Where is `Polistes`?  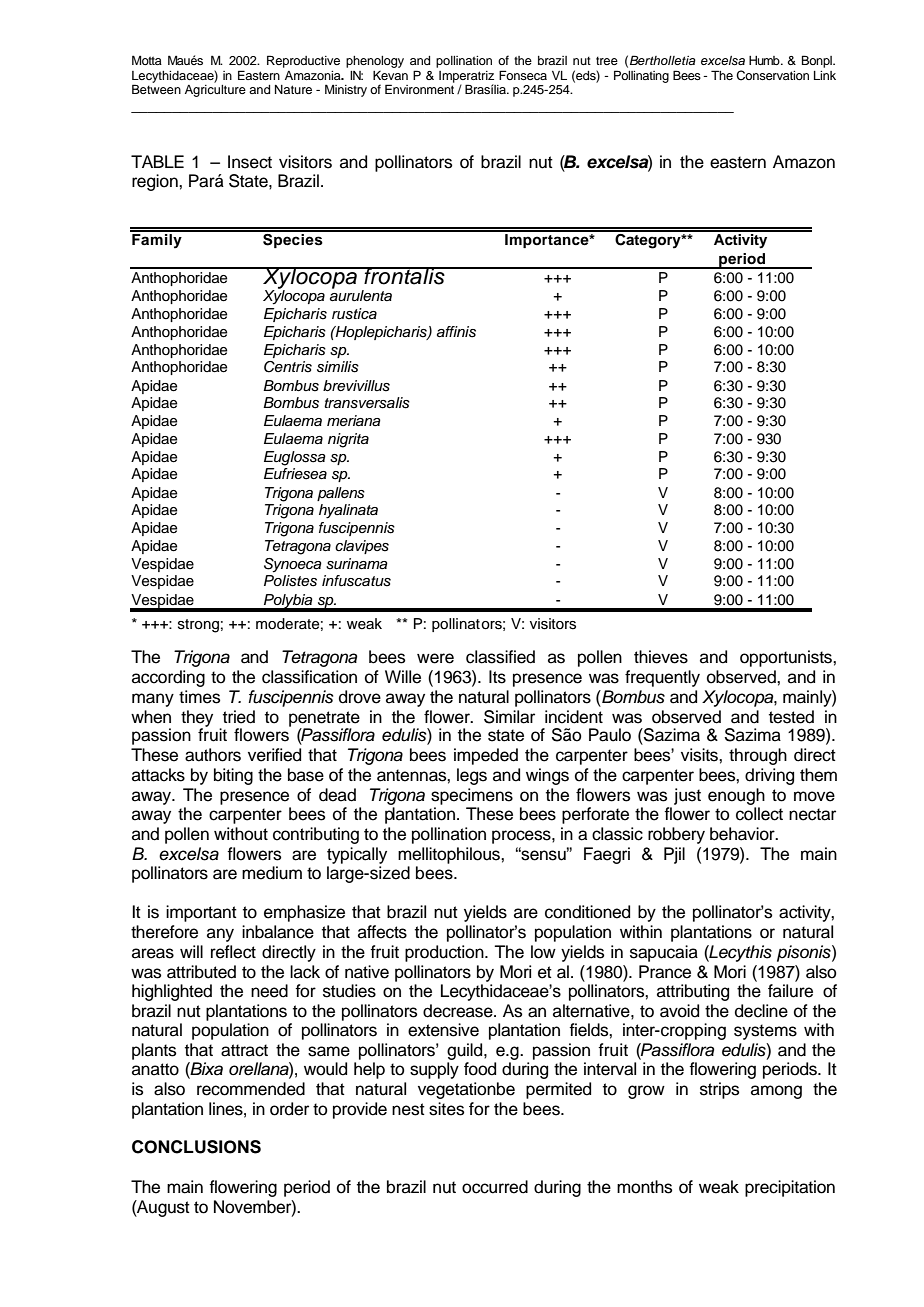 Polistes is located at coordinates (290, 581).
